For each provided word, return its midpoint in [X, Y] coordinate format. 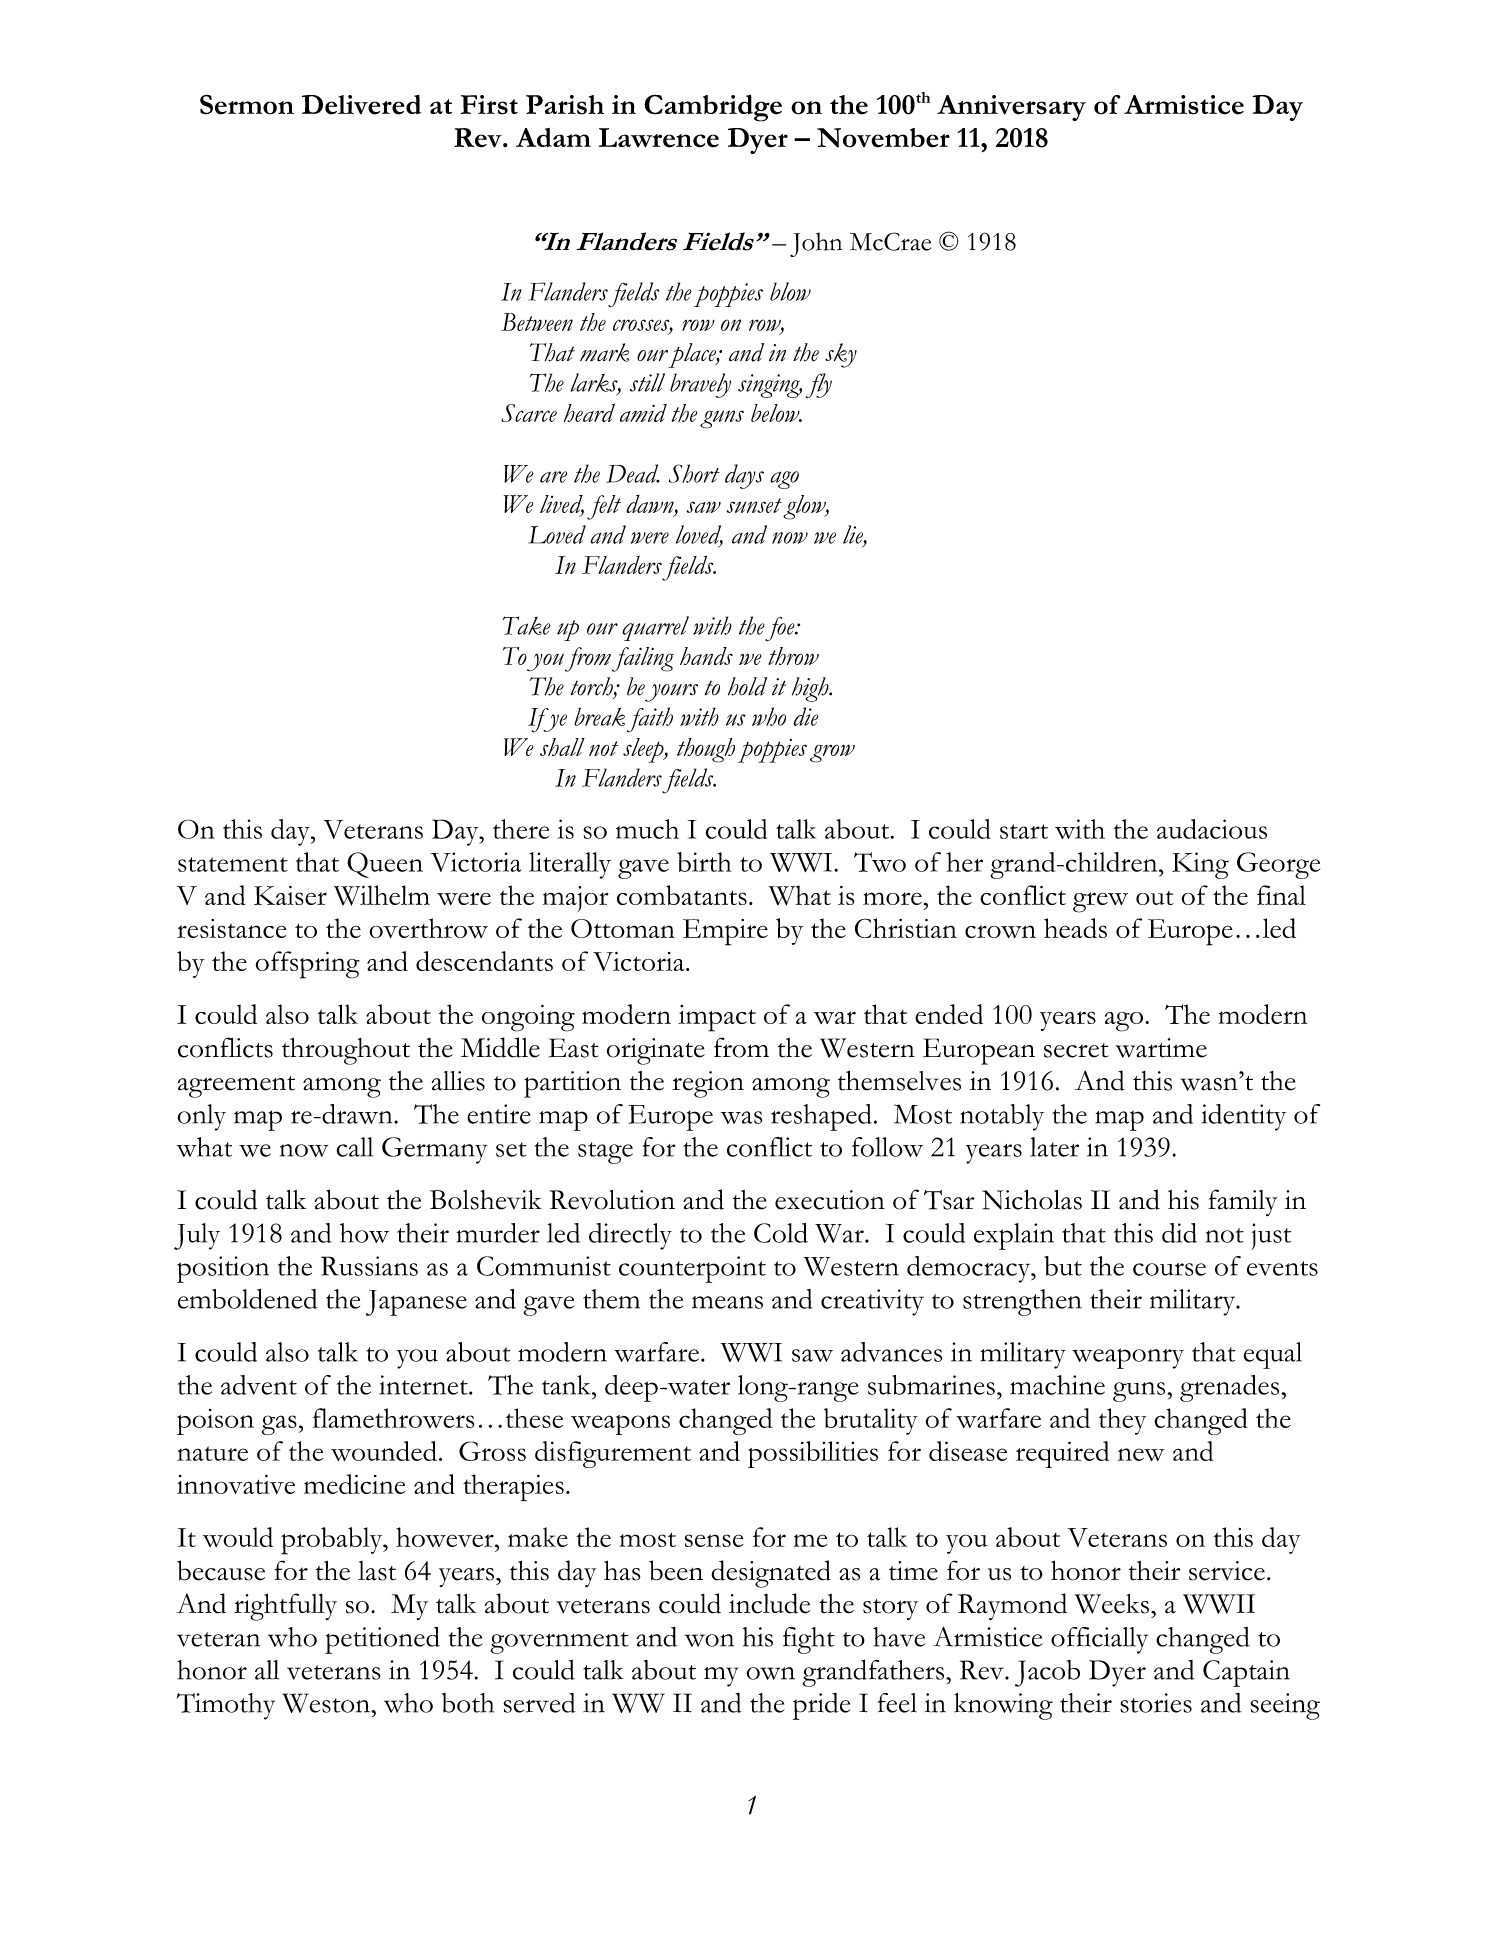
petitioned [382, 1640]
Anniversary [1011, 108]
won [709, 1640]
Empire [725, 932]
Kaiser [290, 895]
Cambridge [713, 108]
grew [1100, 902]
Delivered [361, 105]
